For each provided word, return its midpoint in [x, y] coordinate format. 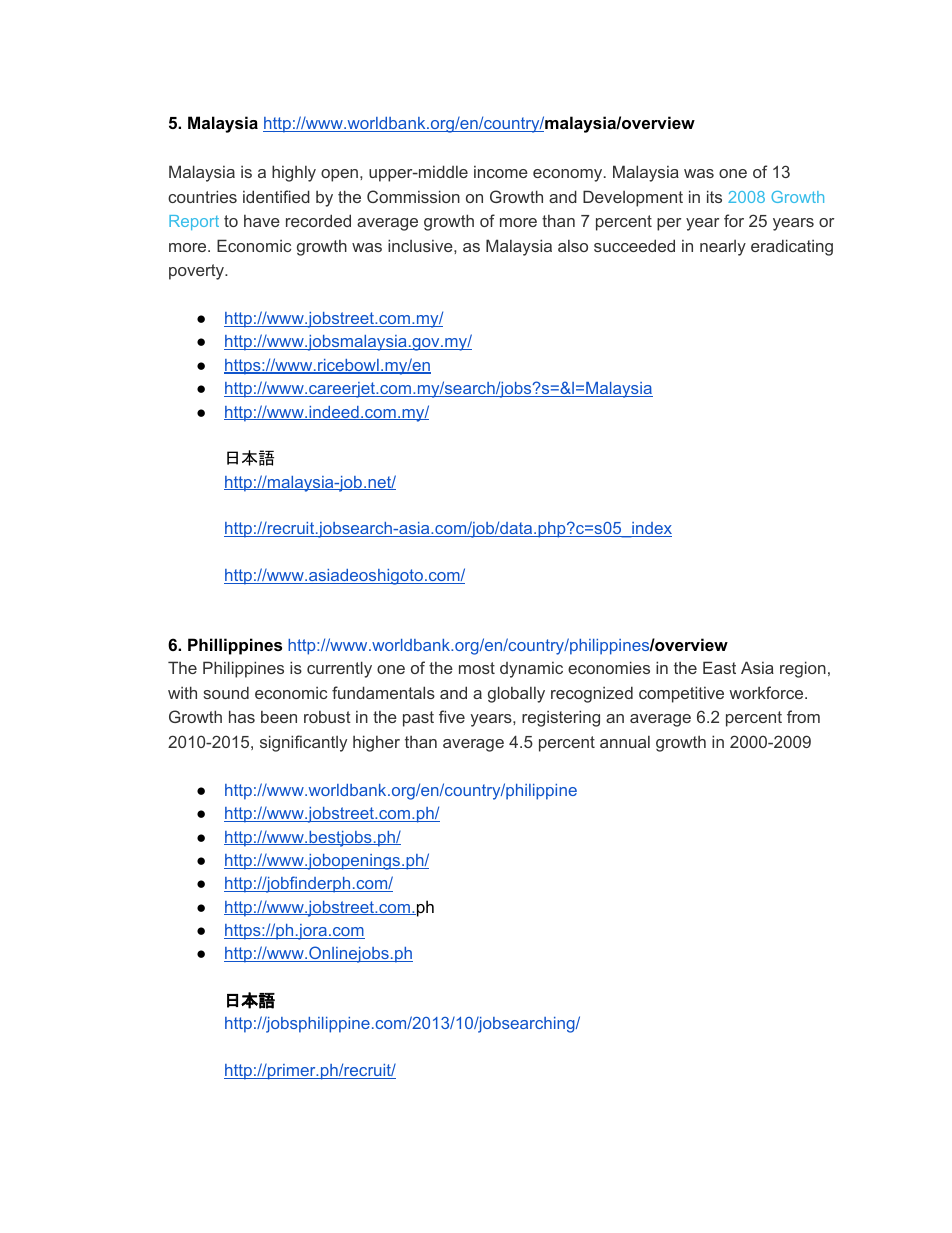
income [501, 172]
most [477, 668]
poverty [197, 272]
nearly [723, 248]
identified [276, 196]
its [714, 196]
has [242, 716]
